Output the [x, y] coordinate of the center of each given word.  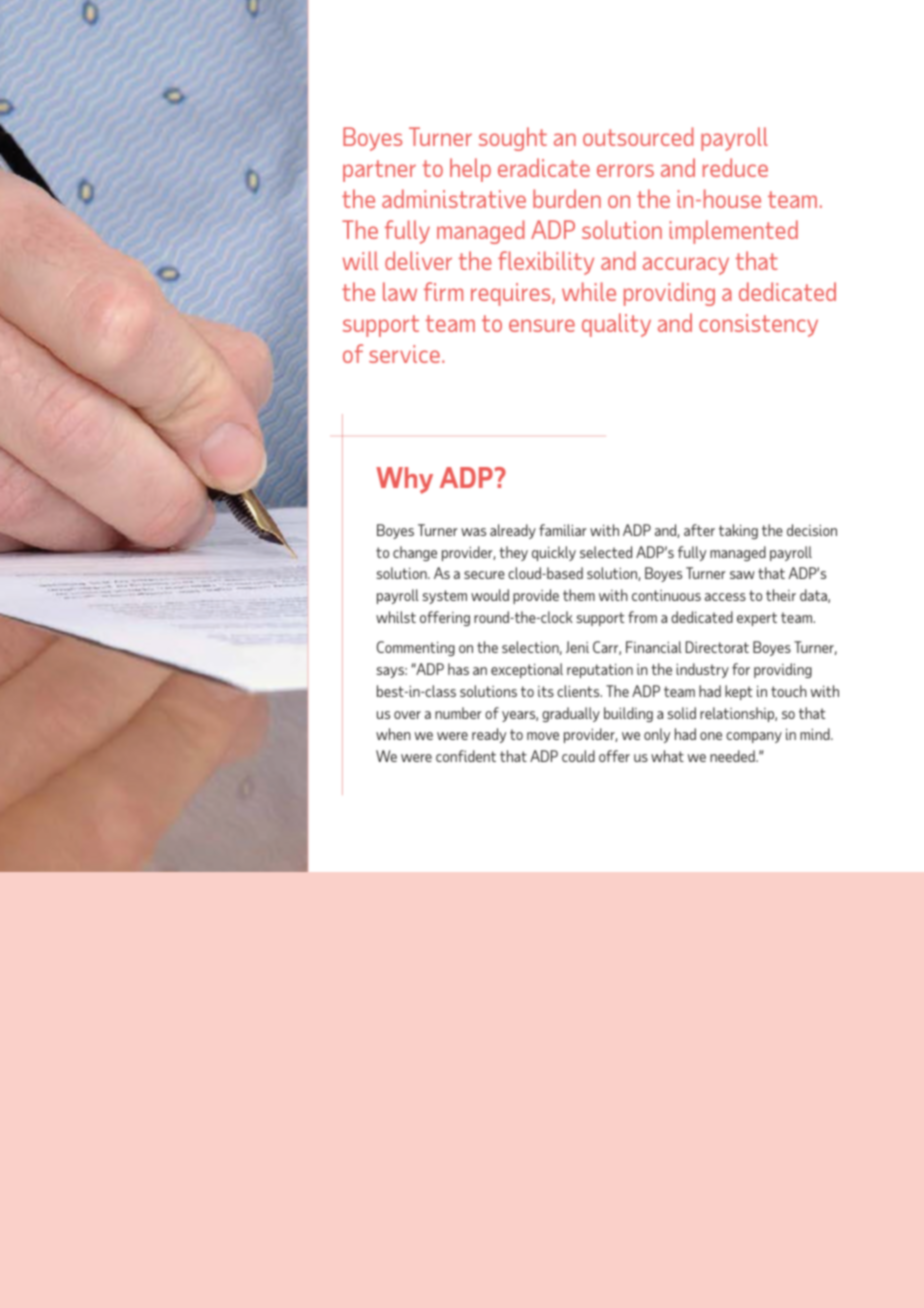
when [393, 734]
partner [379, 171]
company [754, 737]
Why [404, 480]
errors [625, 170]
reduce [735, 167]
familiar [563, 530]
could [578, 756]
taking [738, 531]
